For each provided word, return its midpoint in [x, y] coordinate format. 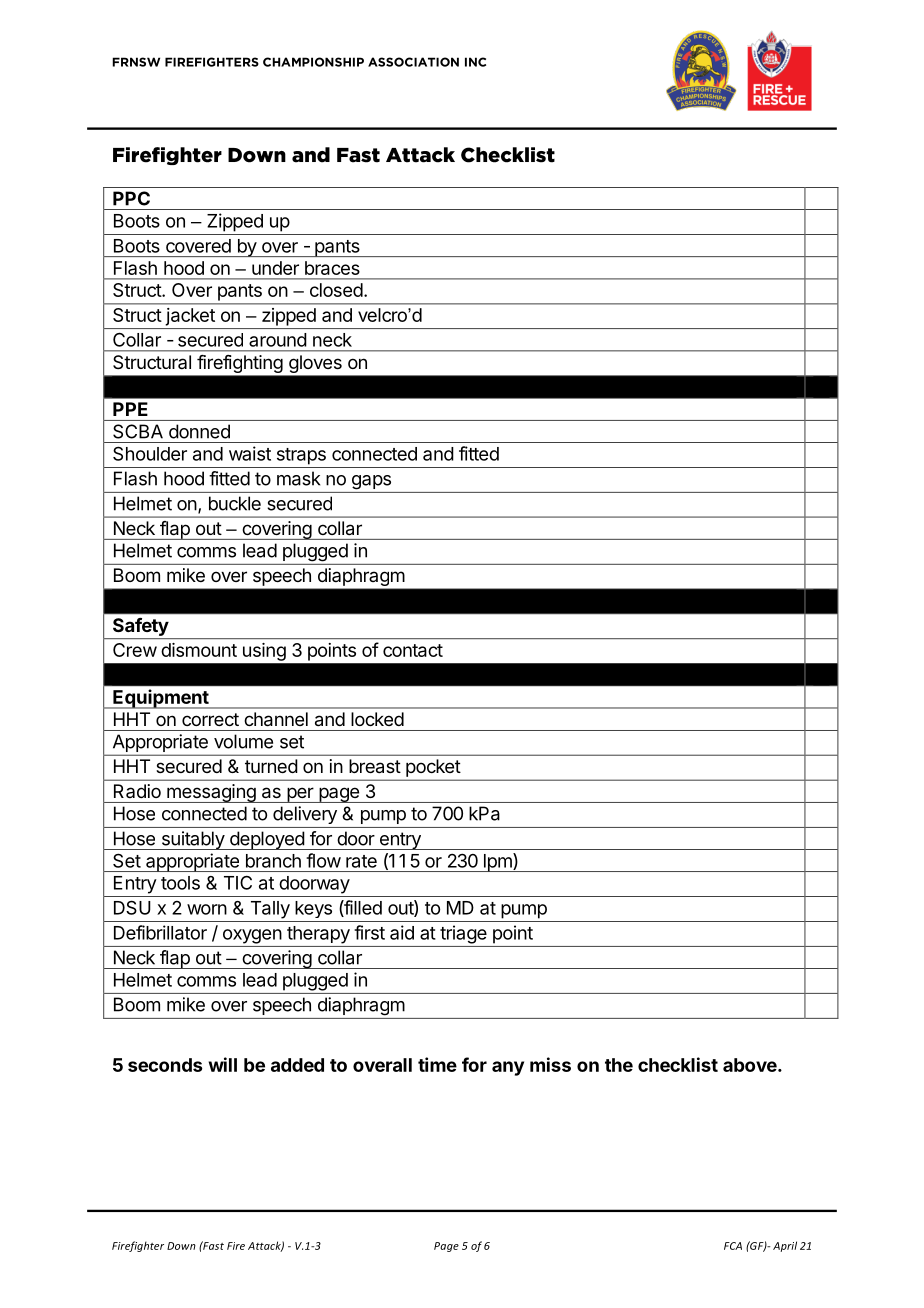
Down [181, 1246]
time [437, 1064]
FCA [733, 1246]
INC [475, 62]
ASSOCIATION [413, 62]
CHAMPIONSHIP [313, 62]
